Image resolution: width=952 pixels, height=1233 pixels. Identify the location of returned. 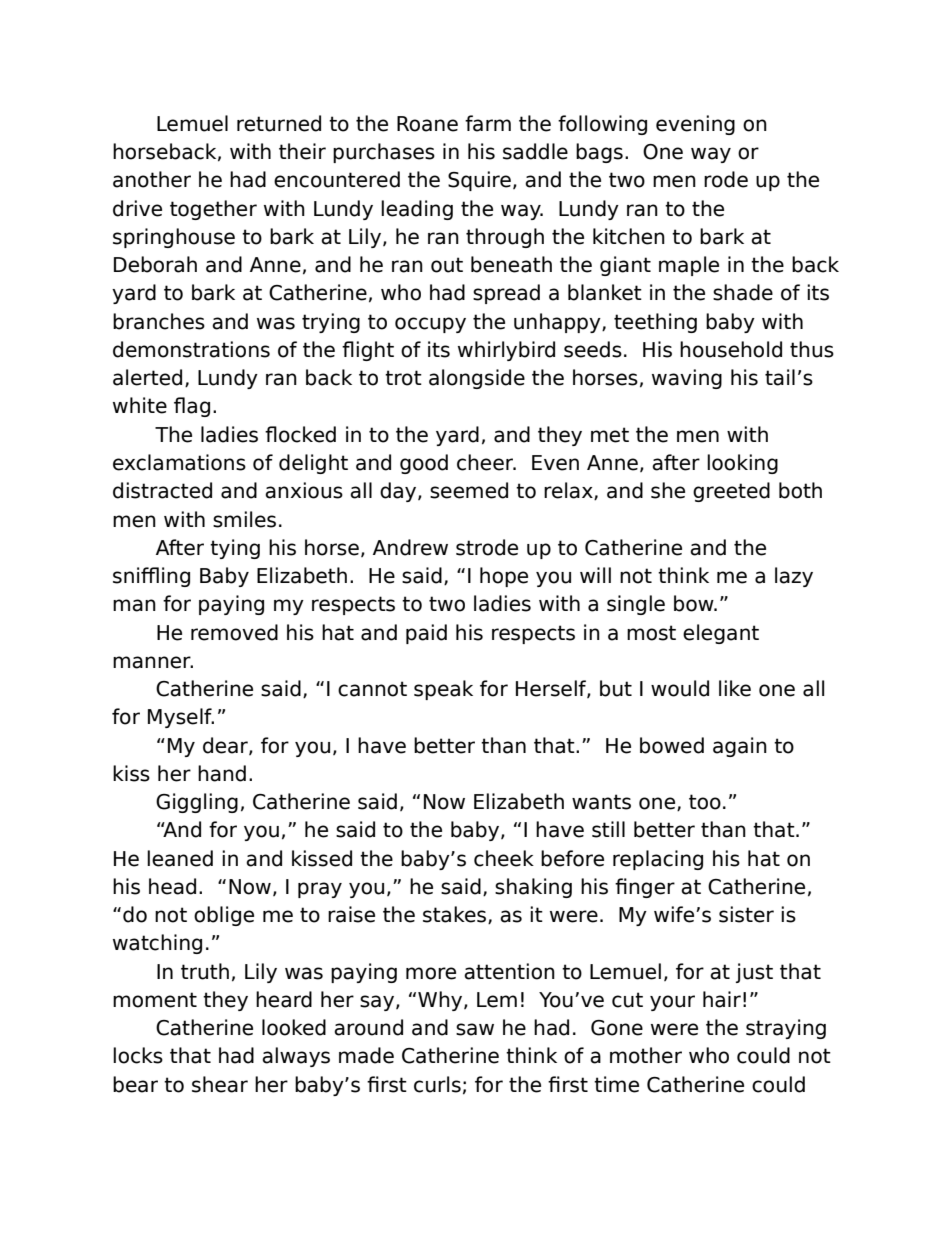
(279, 123).
